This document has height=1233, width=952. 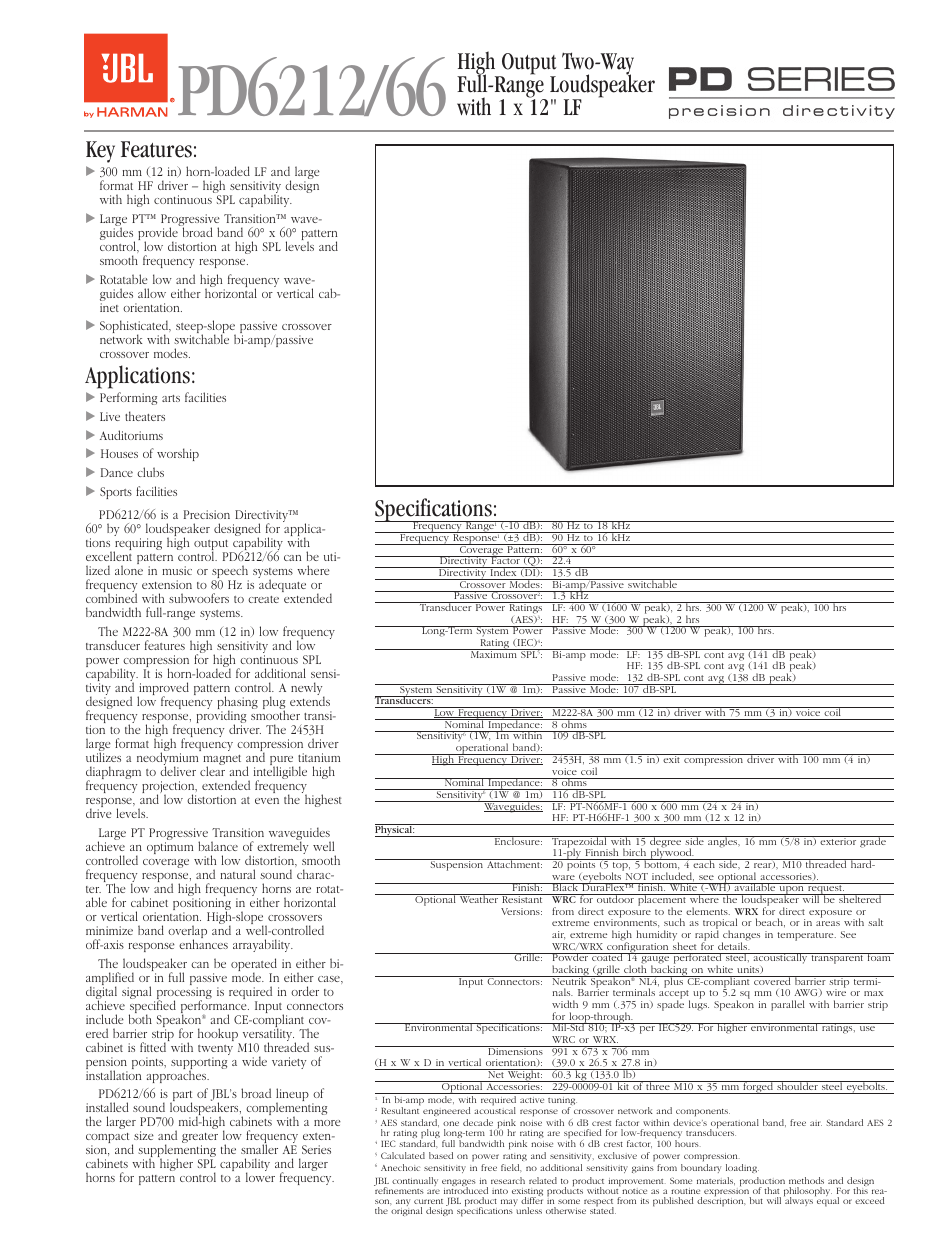 What do you see at coordinates (479, 898) in the document?
I see `Weather` at bounding box center [479, 898].
